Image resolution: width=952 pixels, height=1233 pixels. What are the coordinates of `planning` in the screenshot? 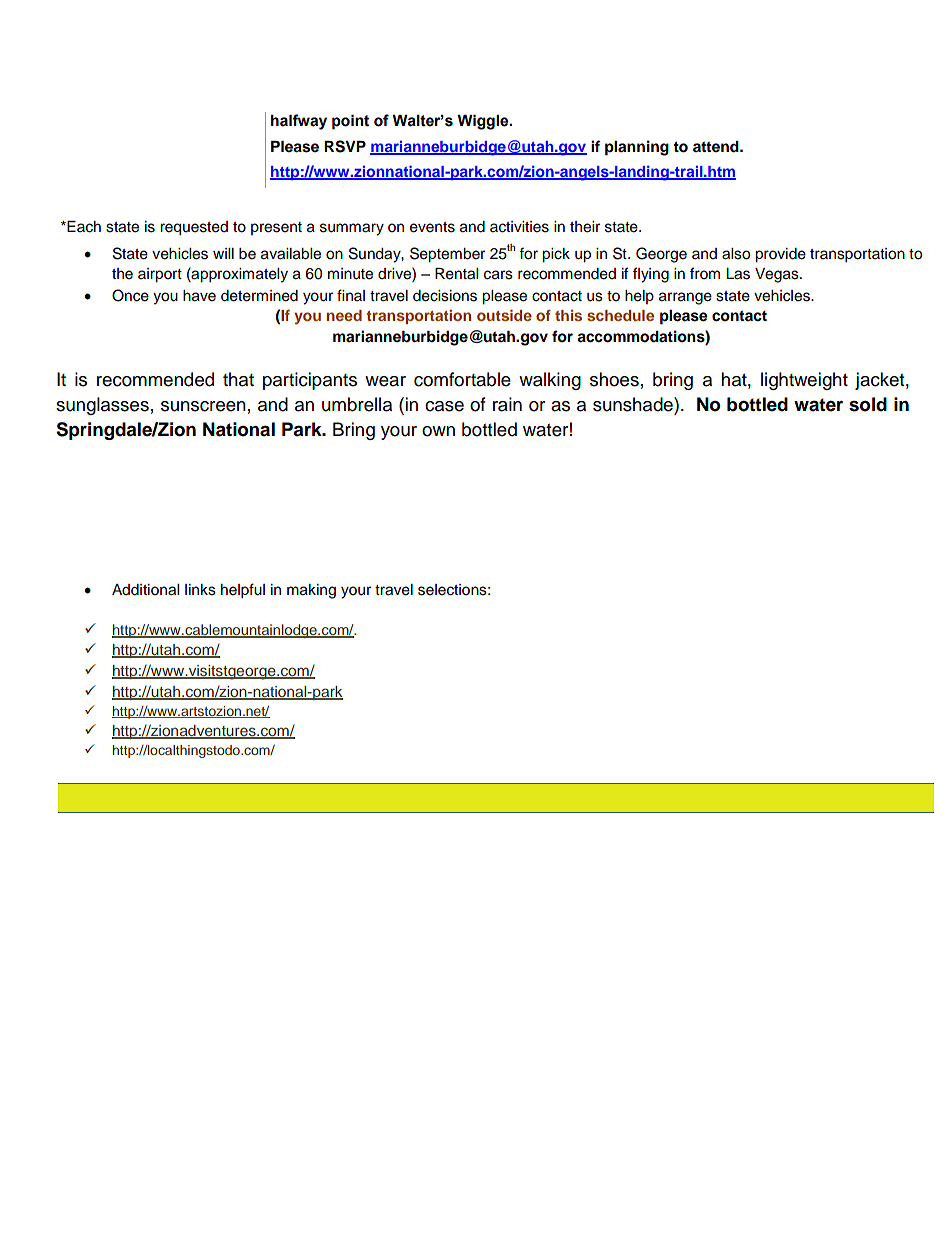 It's located at (637, 148).
